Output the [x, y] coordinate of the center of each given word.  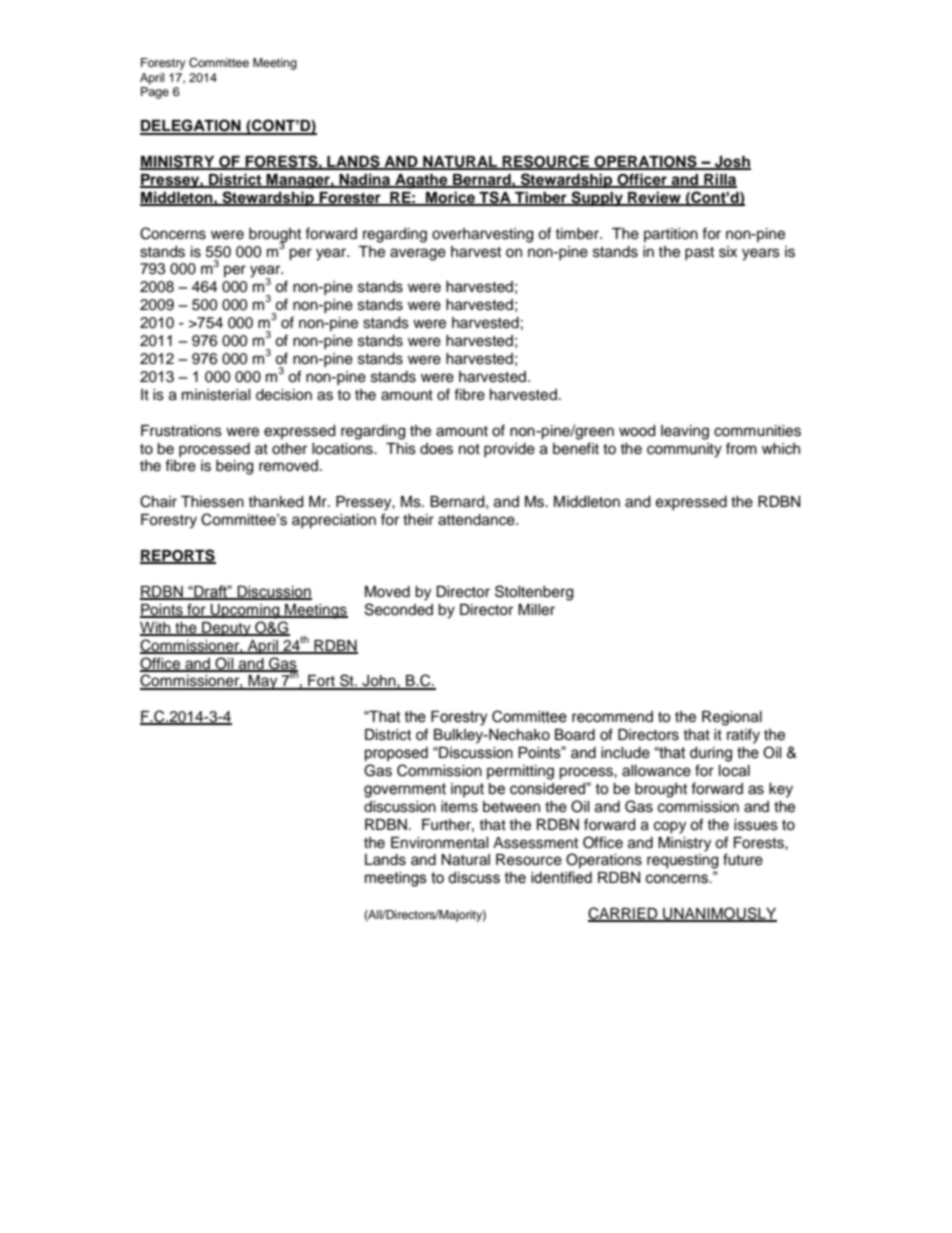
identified [561, 877]
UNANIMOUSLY [719, 914]
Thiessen [212, 502]
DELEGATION [191, 126]
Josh [732, 163]
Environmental [440, 843]
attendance [477, 520]
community [684, 450]
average [418, 254]
